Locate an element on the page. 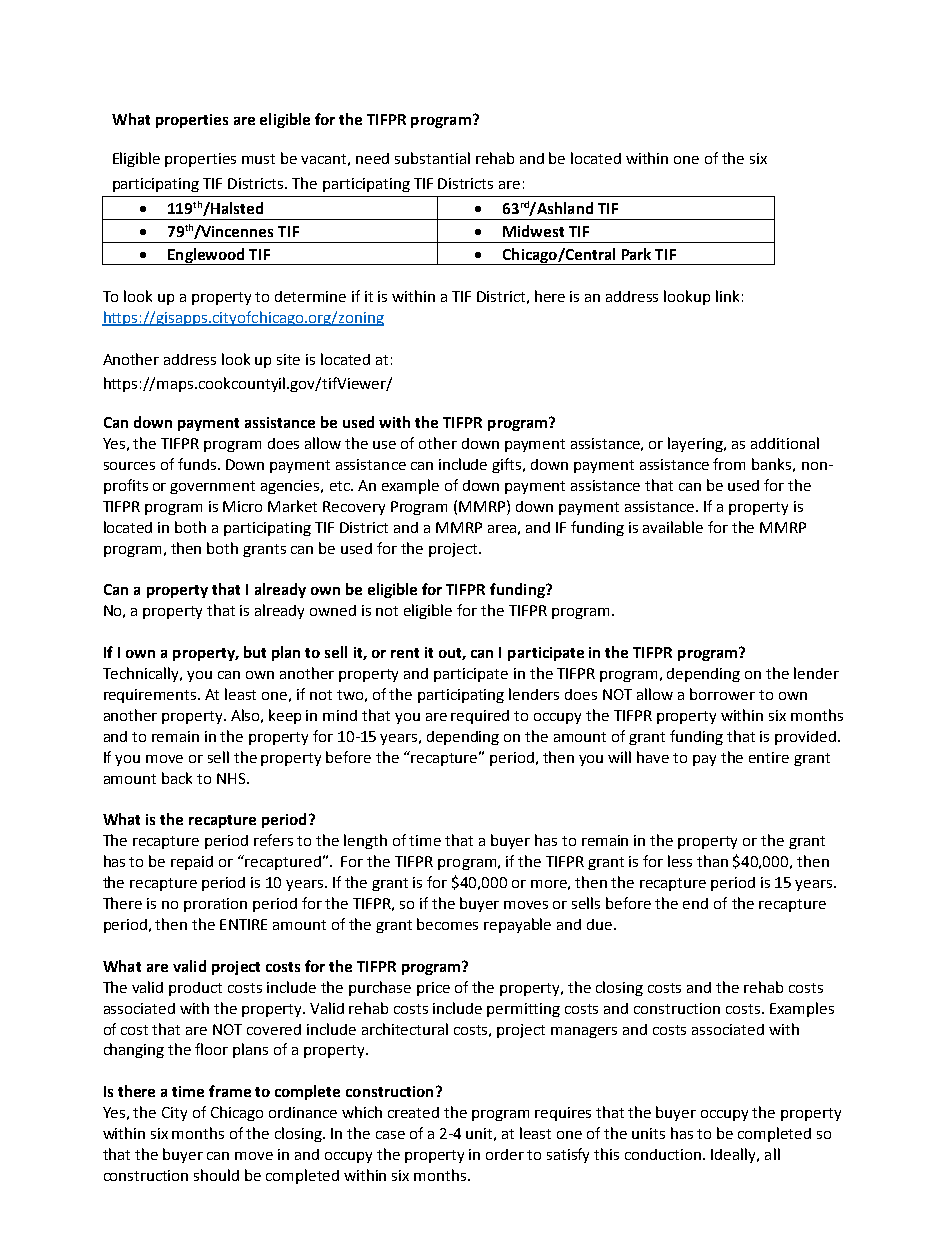 The width and height of the page is (952, 1233). substantial is located at coordinates (432, 158).
